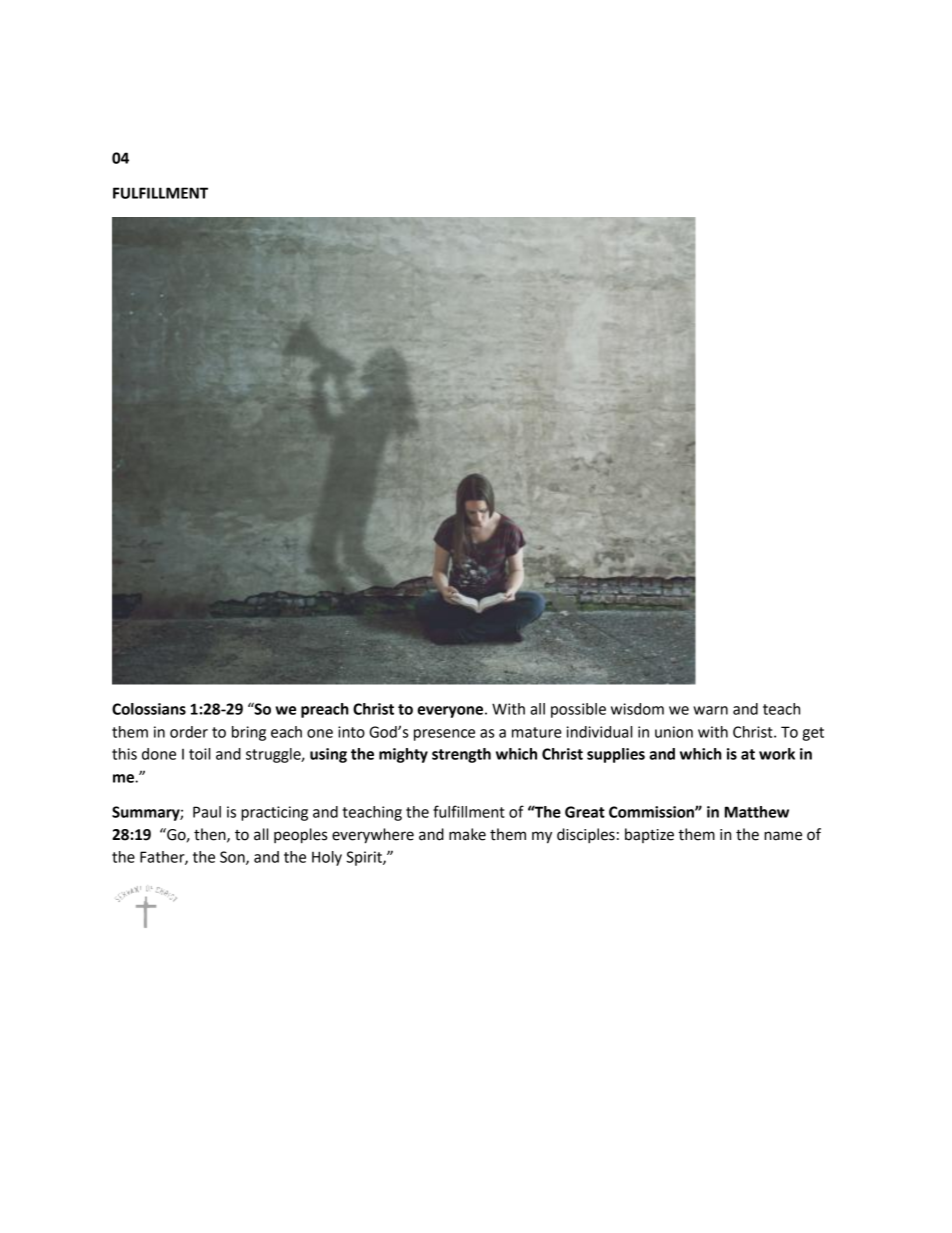 This screenshot has width=952, height=1233. What do you see at coordinates (710, 710) in the screenshot?
I see `warn` at bounding box center [710, 710].
